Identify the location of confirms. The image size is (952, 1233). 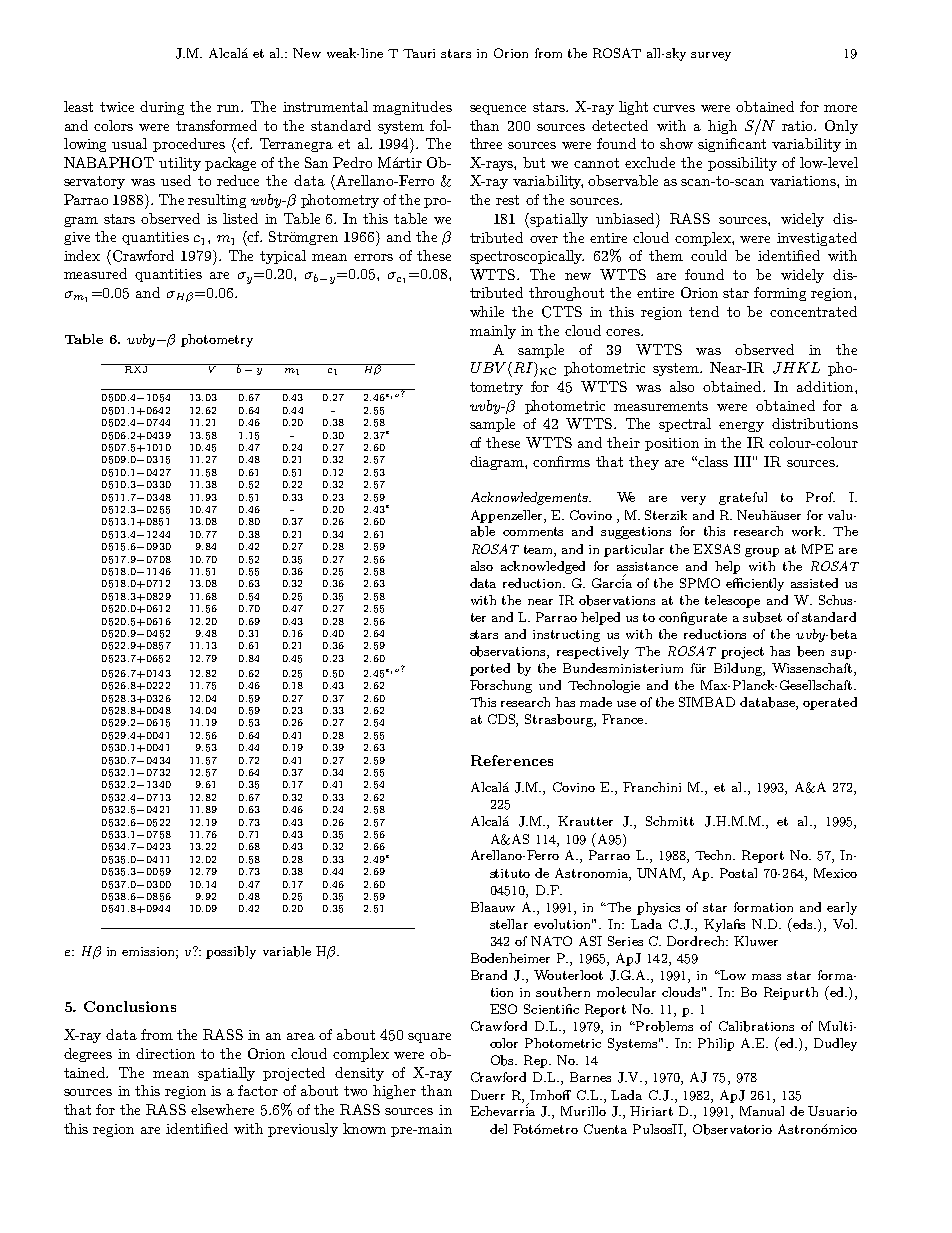
(561, 461).
